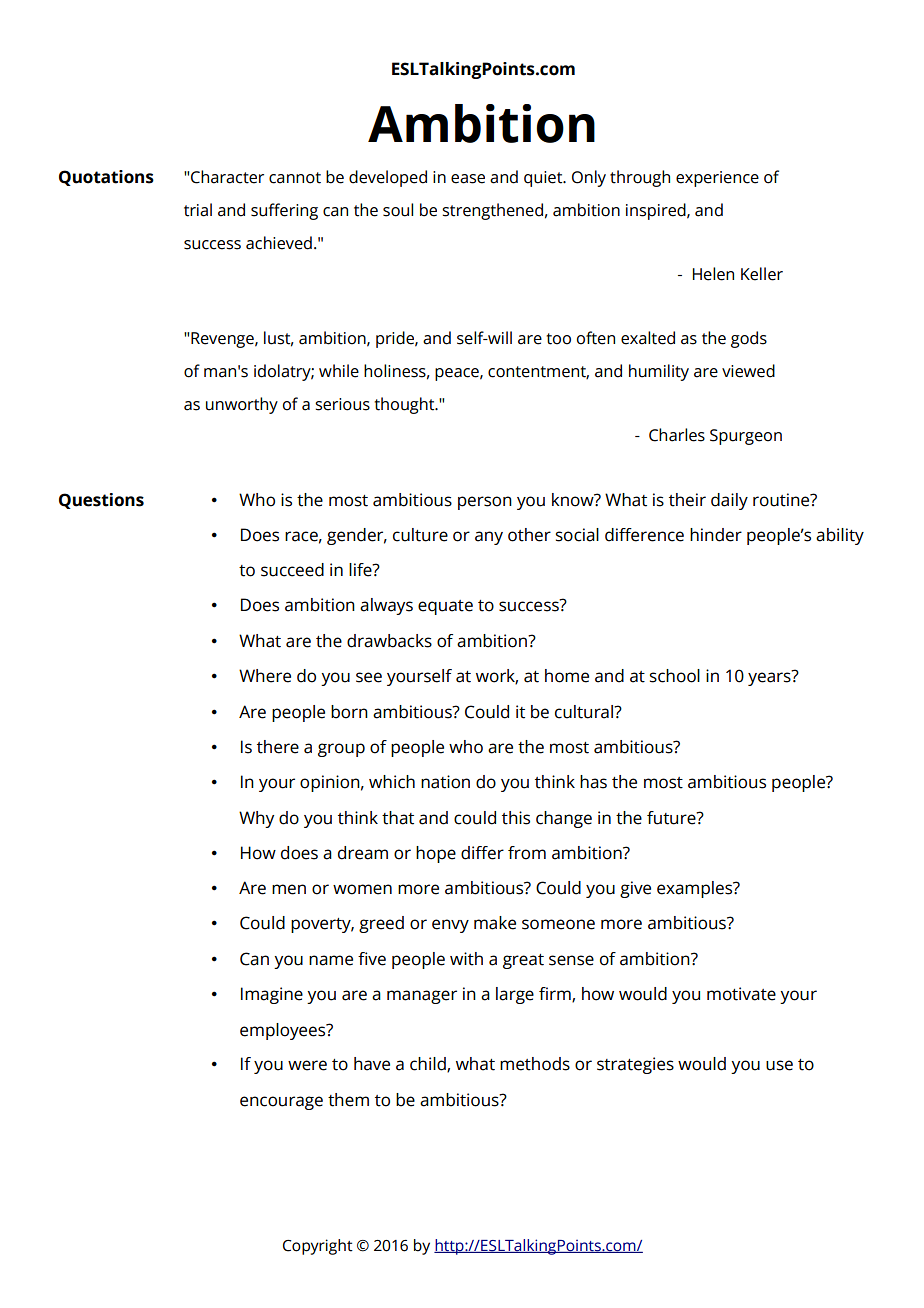 The width and height of the screenshot is (924, 1308). What do you see at coordinates (101, 501) in the screenshot?
I see `Questions` at bounding box center [101, 501].
